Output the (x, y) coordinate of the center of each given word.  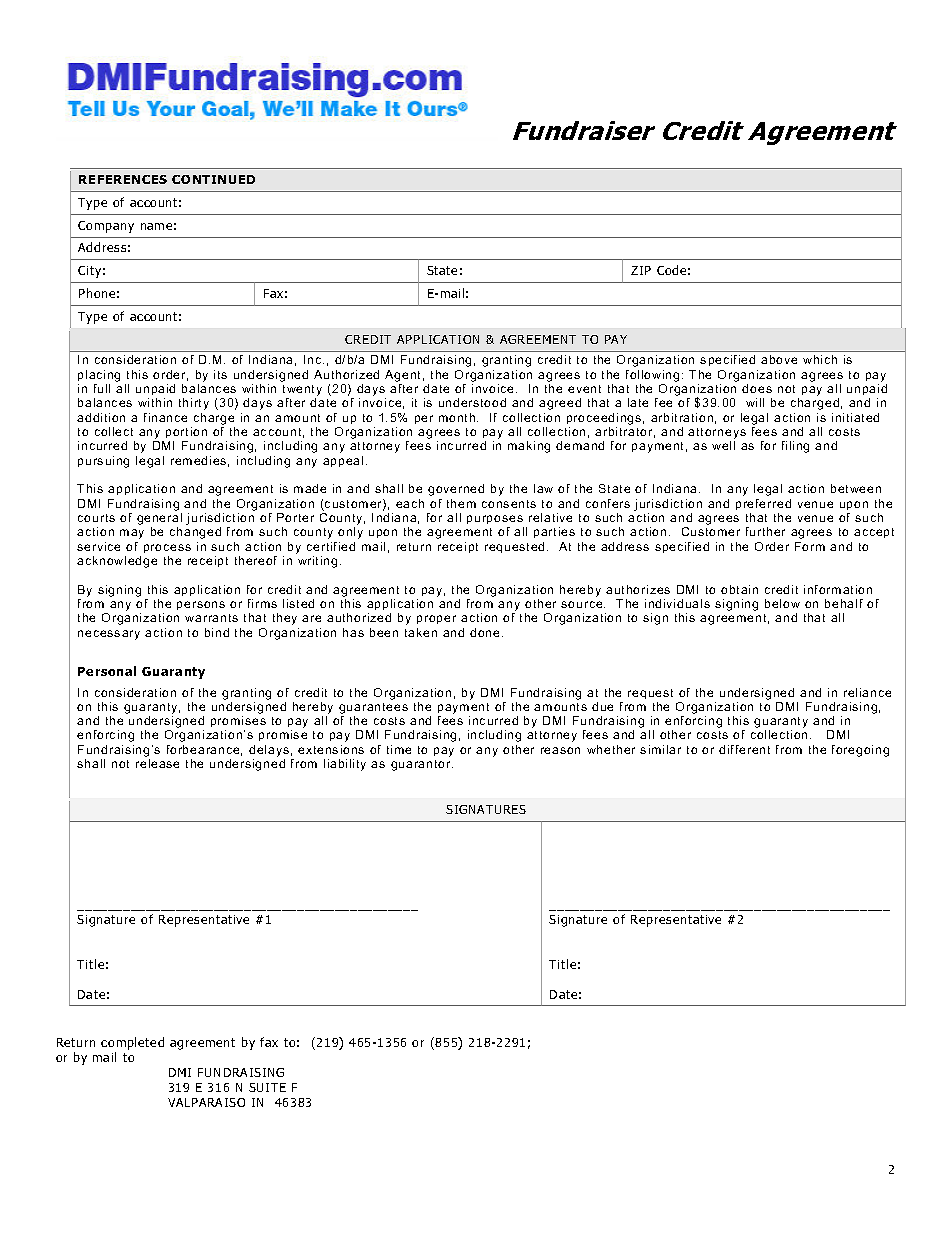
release (157, 763)
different (744, 749)
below (782, 603)
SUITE (267, 1087)
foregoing (860, 751)
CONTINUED (213, 179)
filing (795, 447)
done (484, 632)
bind (217, 632)
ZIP (641, 270)
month (458, 417)
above (779, 359)
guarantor (422, 765)
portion (186, 434)
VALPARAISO (206, 1102)
